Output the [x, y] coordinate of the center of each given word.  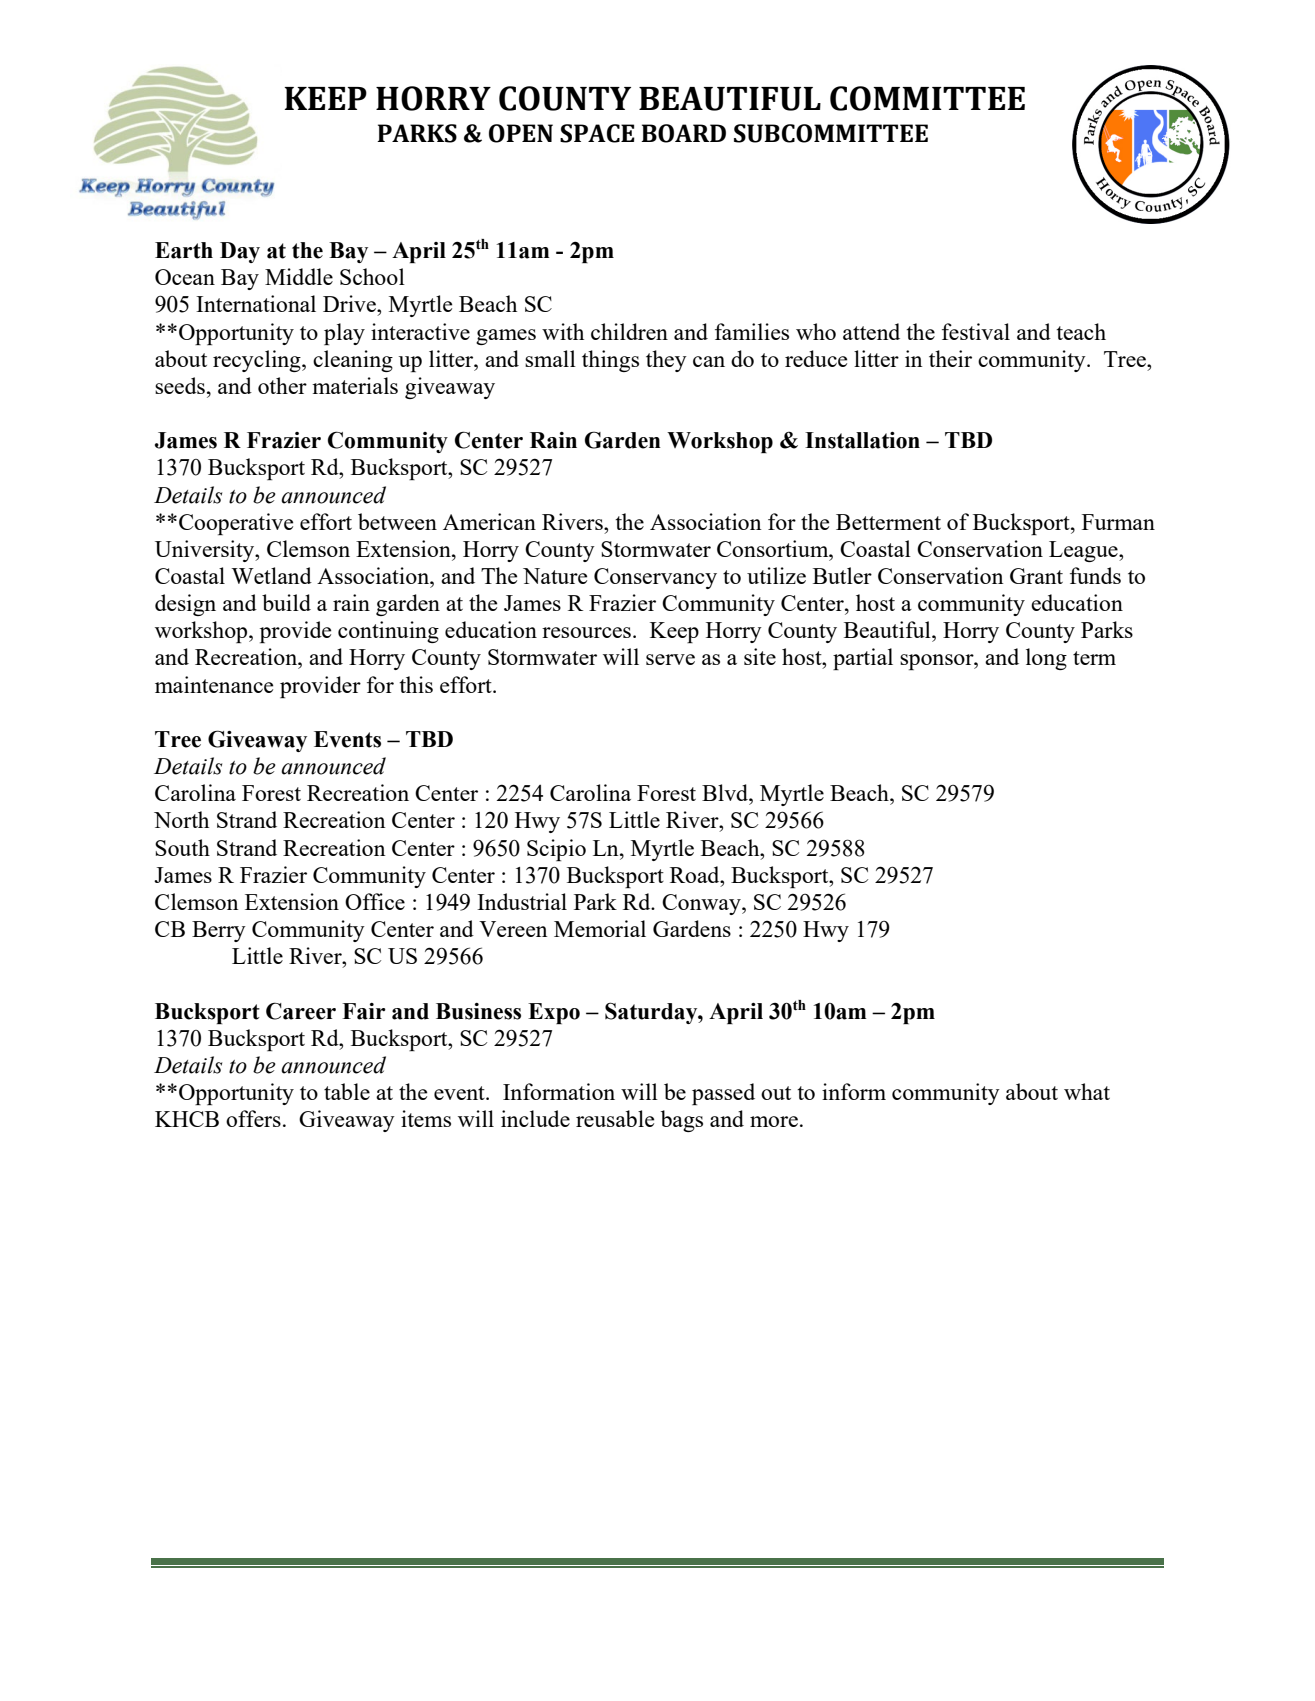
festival [976, 331]
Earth [184, 250]
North [181, 819]
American [489, 521]
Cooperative [236, 524]
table [347, 1091]
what [1087, 1091]
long [1046, 659]
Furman [1118, 522]
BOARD [683, 133]
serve [670, 659]
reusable [615, 1118]
